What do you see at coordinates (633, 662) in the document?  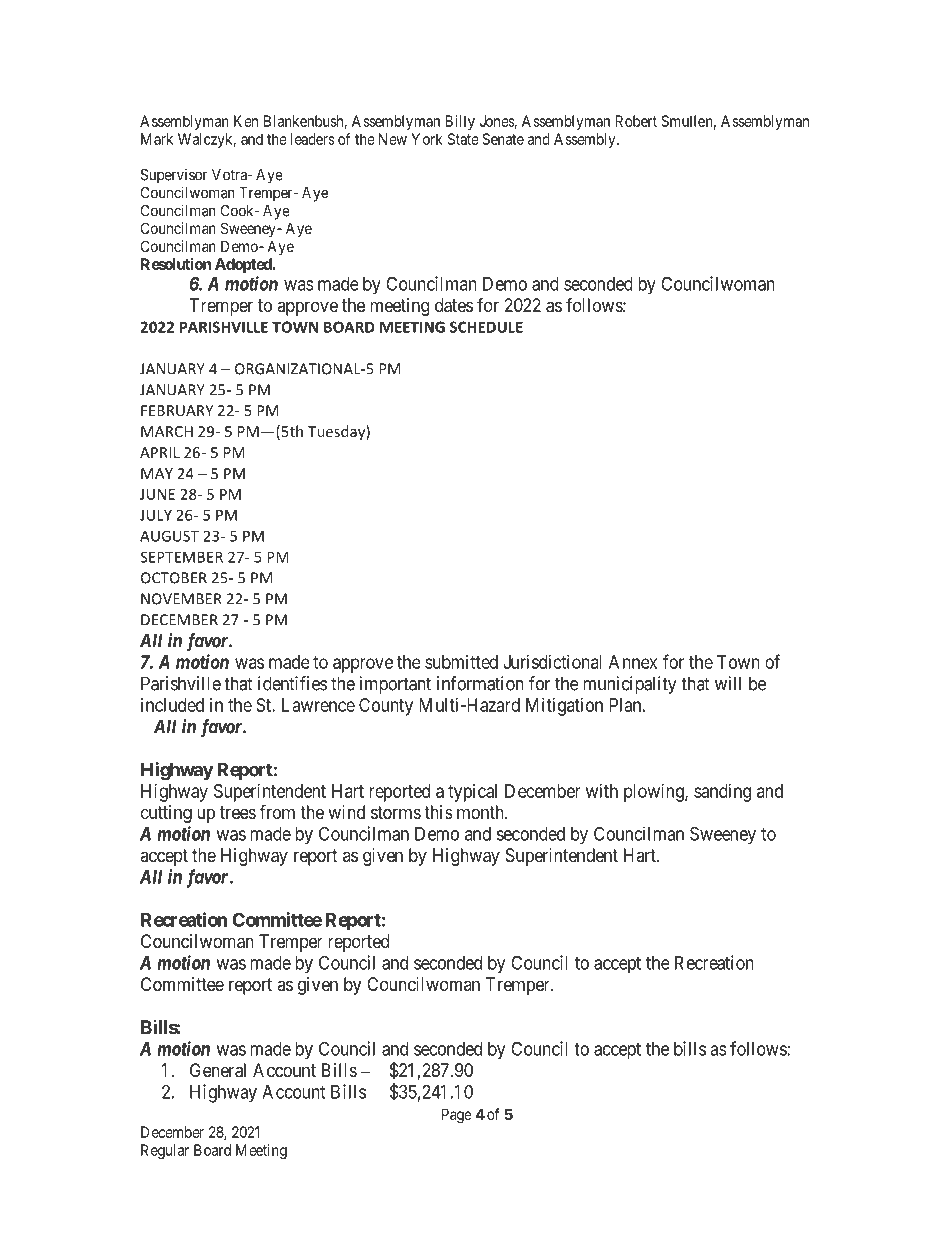 I see `Annex` at bounding box center [633, 662].
